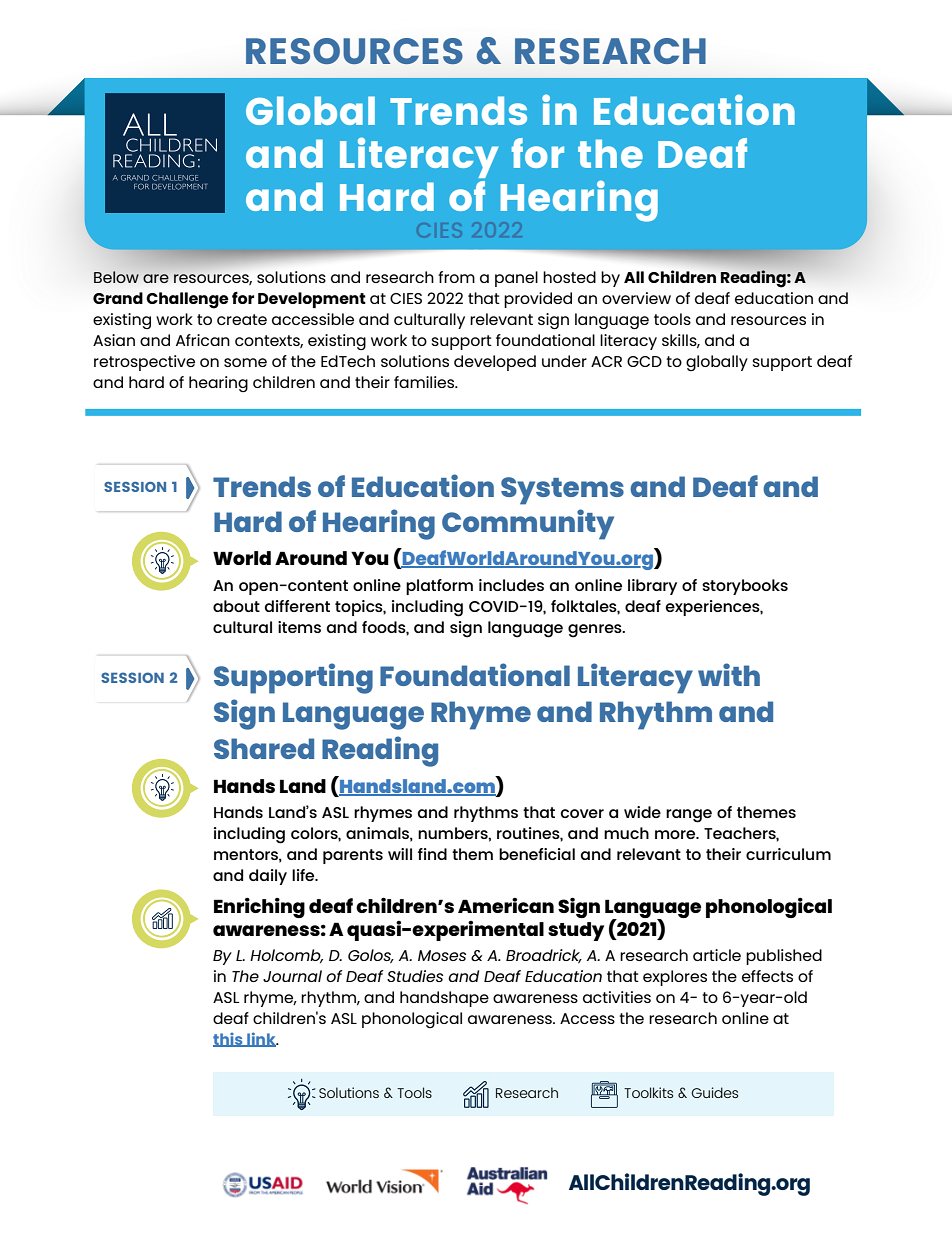 This image has width=952, height=1233. I want to click on with, so click(729, 674).
